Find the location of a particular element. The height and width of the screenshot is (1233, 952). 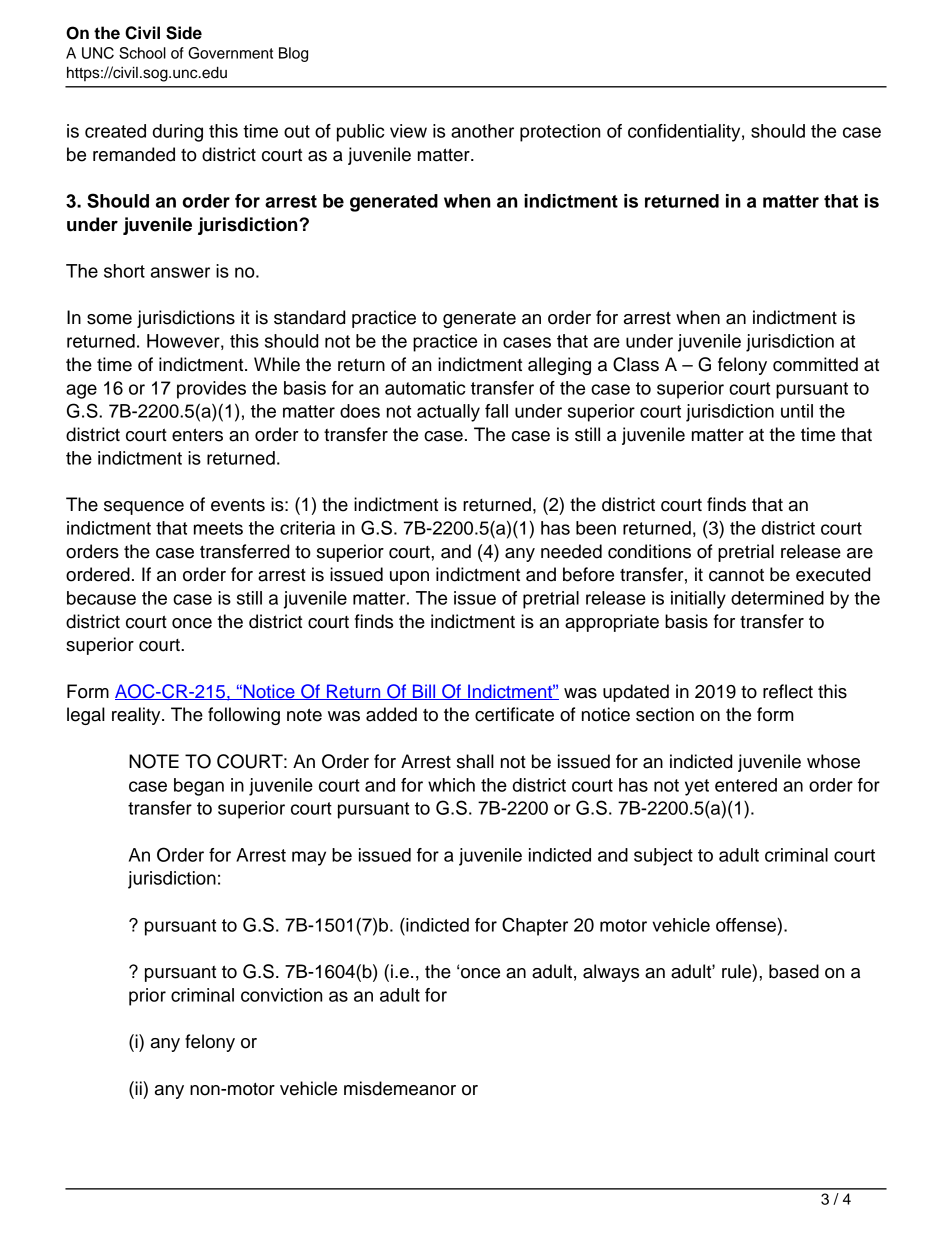

protection is located at coordinates (560, 133).
